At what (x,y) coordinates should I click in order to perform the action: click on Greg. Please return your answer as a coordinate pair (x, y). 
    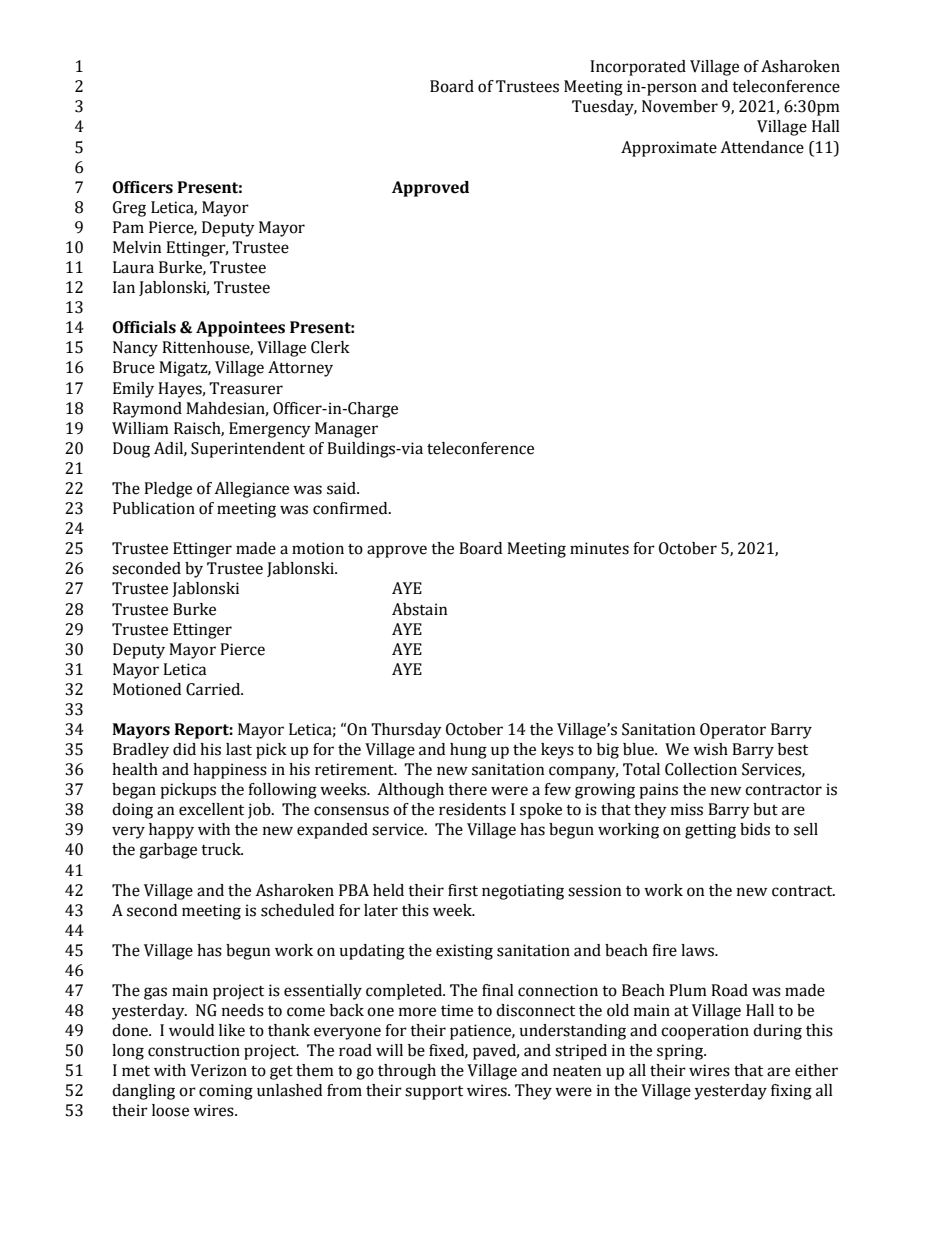
    Looking at the image, I should click on (129, 209).
